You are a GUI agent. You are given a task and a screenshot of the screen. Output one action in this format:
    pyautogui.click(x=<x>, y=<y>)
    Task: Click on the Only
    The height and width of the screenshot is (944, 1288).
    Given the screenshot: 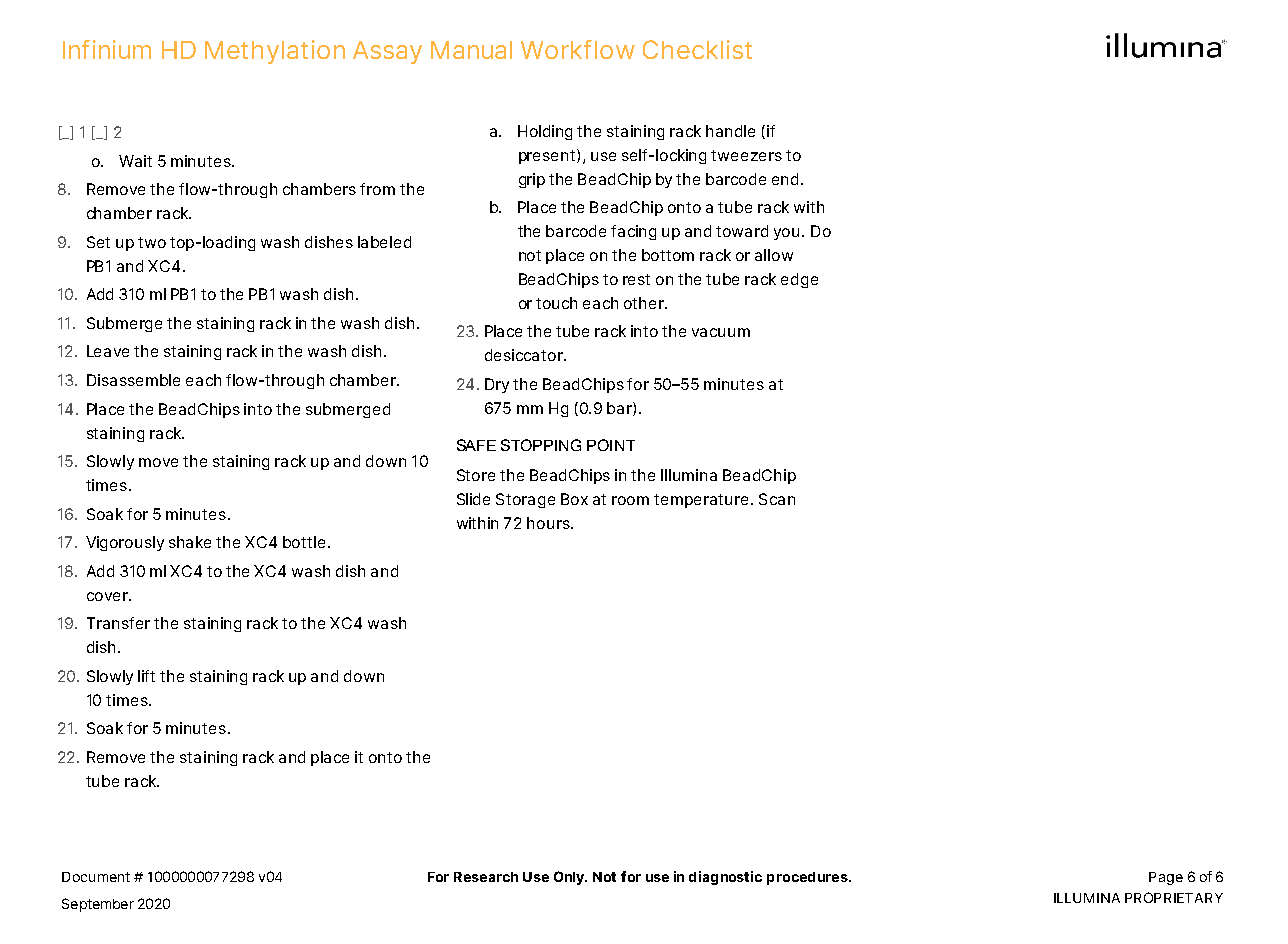 What is the action you would take?
    pyautogui.click(x=570, y=878)
